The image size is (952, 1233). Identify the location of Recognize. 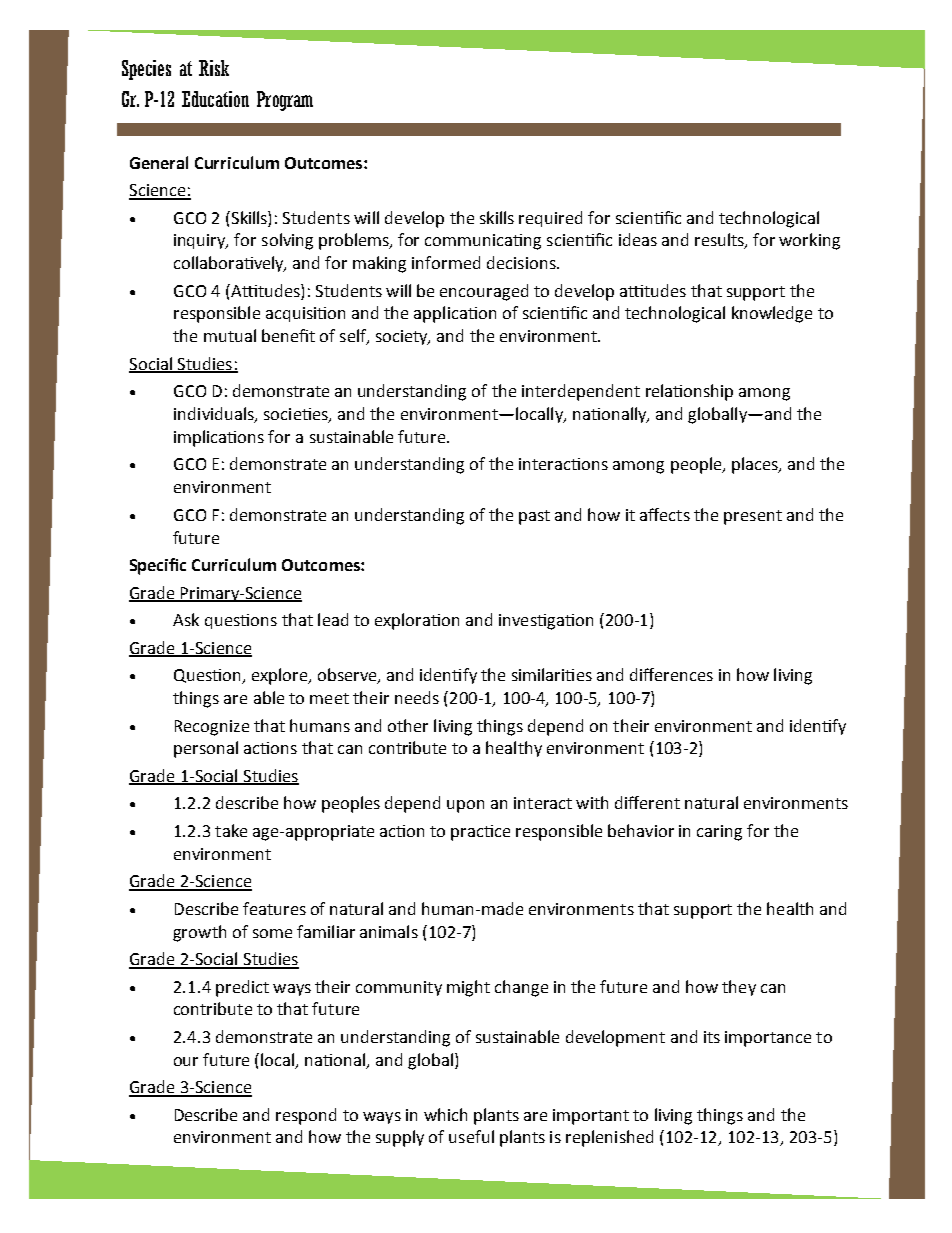
(212, 728).
